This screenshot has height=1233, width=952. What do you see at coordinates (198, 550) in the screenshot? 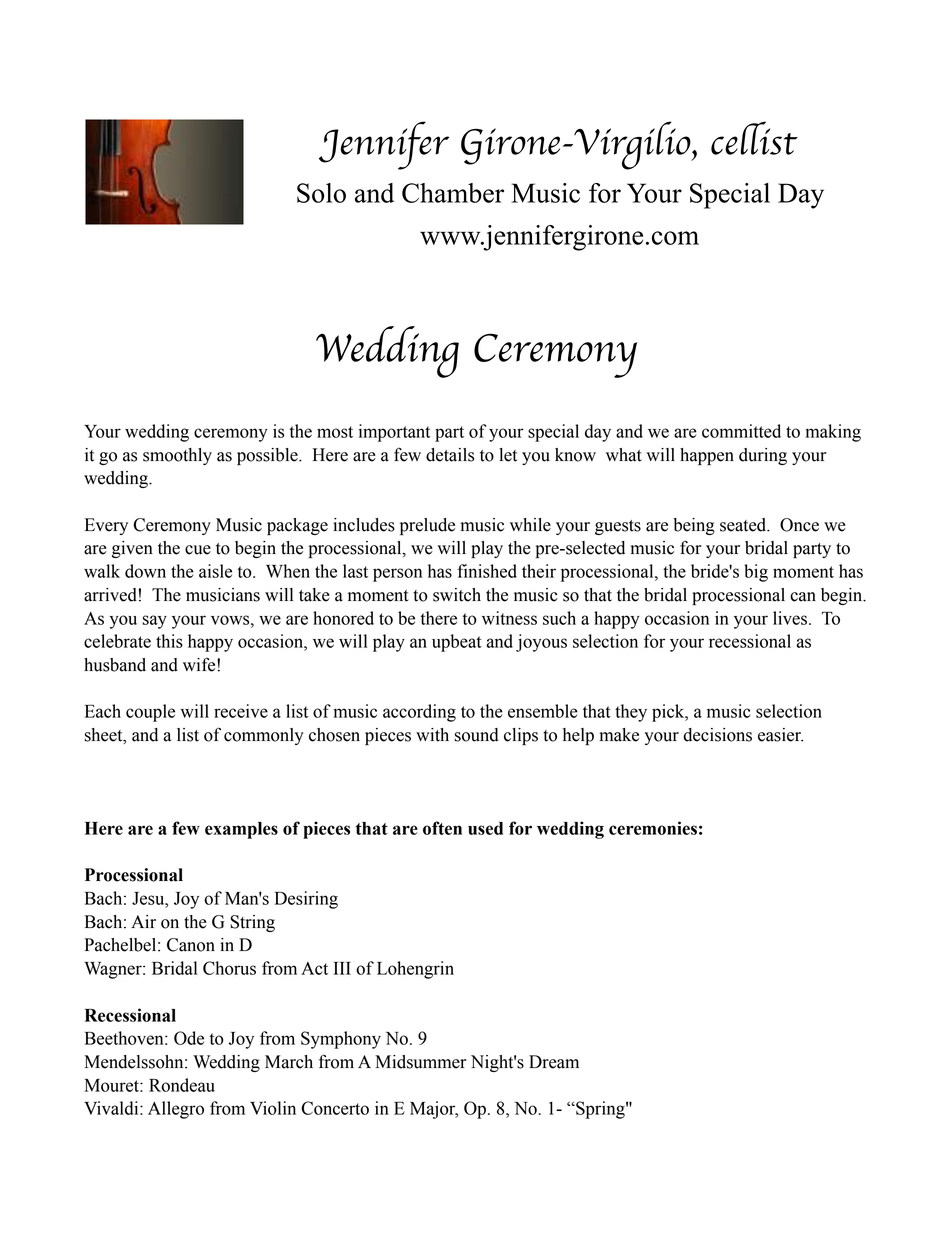
I see `cue` at bounding box center [198, 550].
